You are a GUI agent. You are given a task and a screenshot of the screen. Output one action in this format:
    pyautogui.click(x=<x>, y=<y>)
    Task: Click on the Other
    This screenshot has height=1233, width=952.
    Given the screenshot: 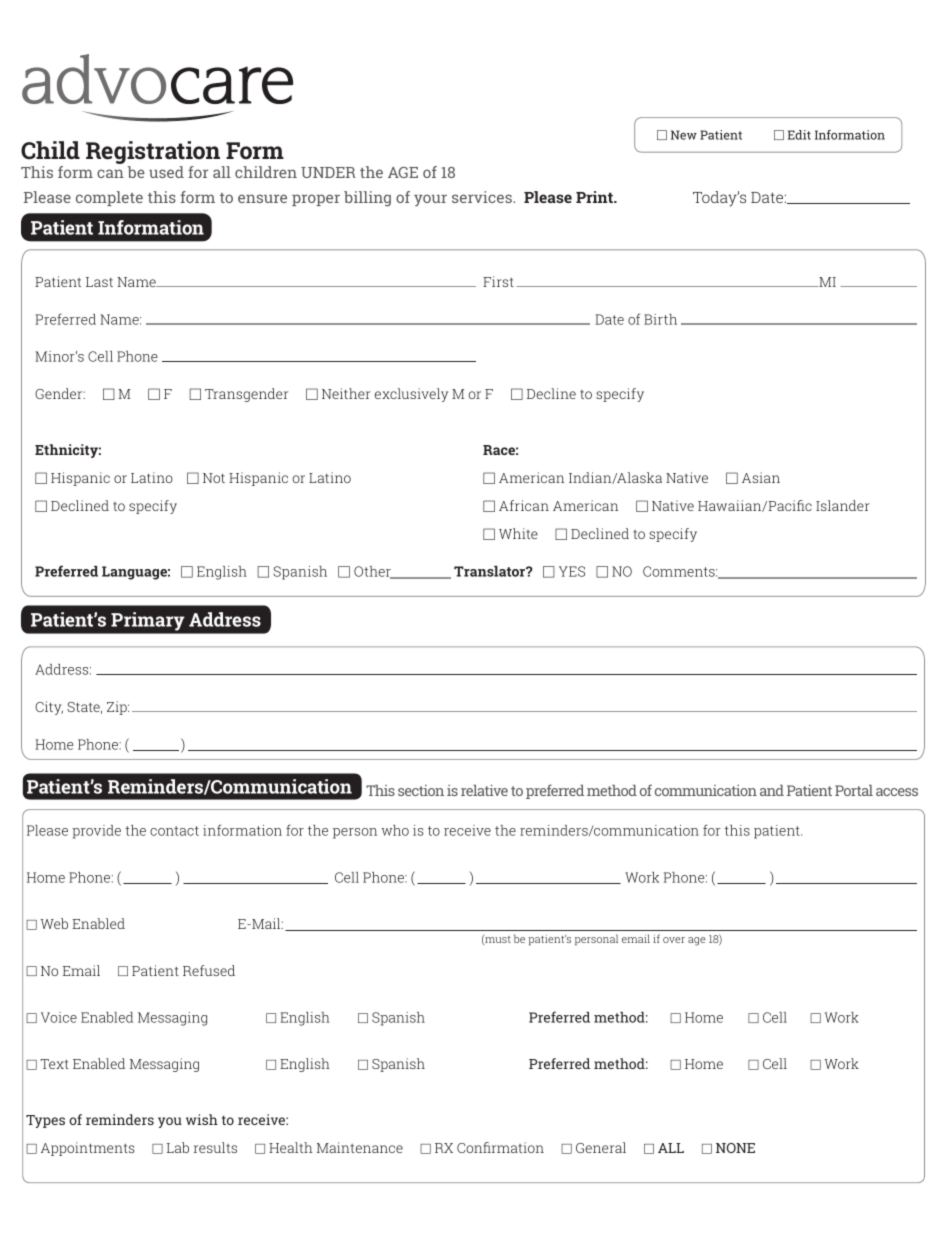 What is the action you would take?
    pyautogui.click(x=373, y=572)
